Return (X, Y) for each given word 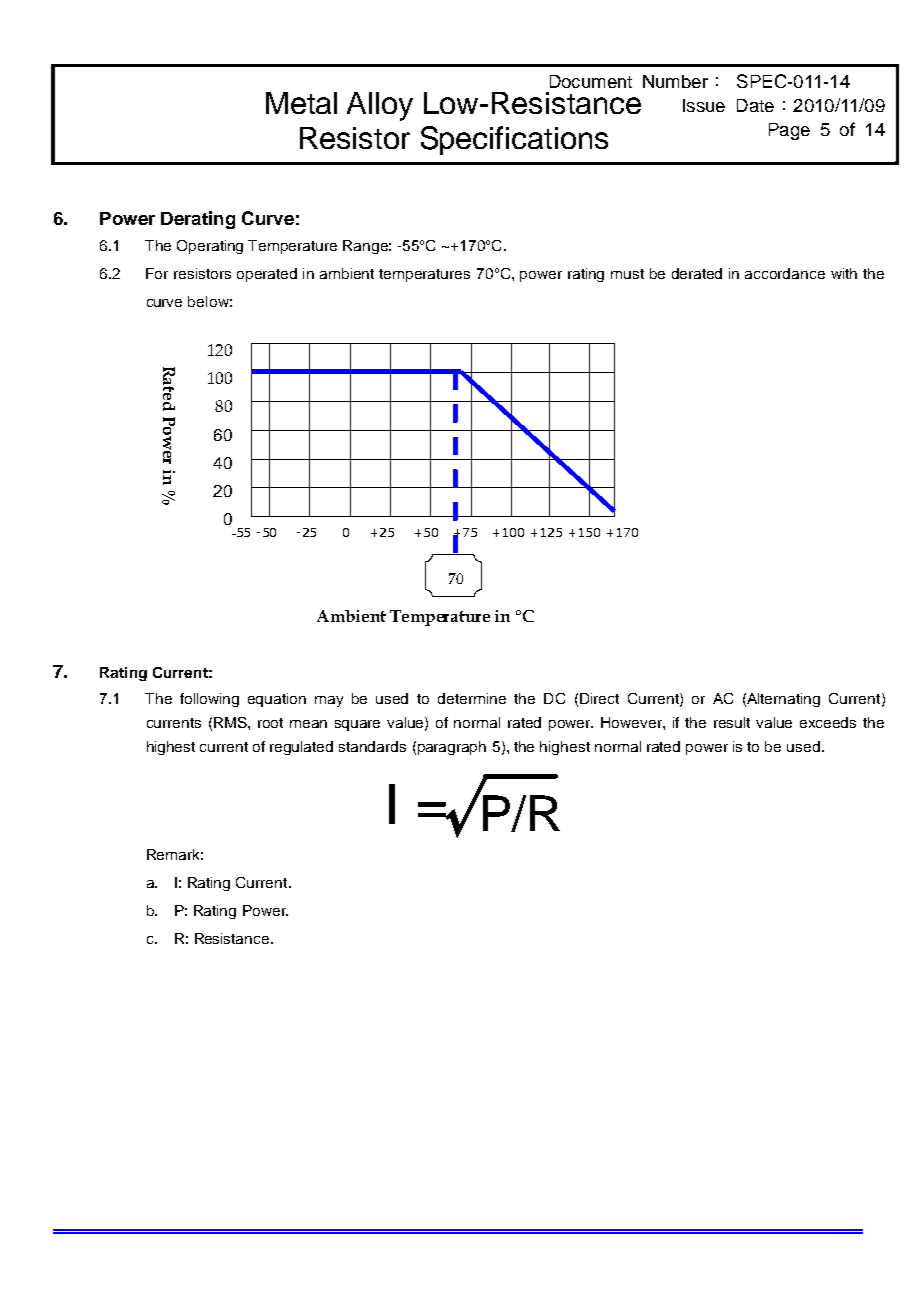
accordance (785, 273)
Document (591, 81)
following (209, 700)
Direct (599, 698)
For (157, 273)
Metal (301, 103)
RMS (231, 722)
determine (472, 698)
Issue (704, 105)
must (627, 274)
